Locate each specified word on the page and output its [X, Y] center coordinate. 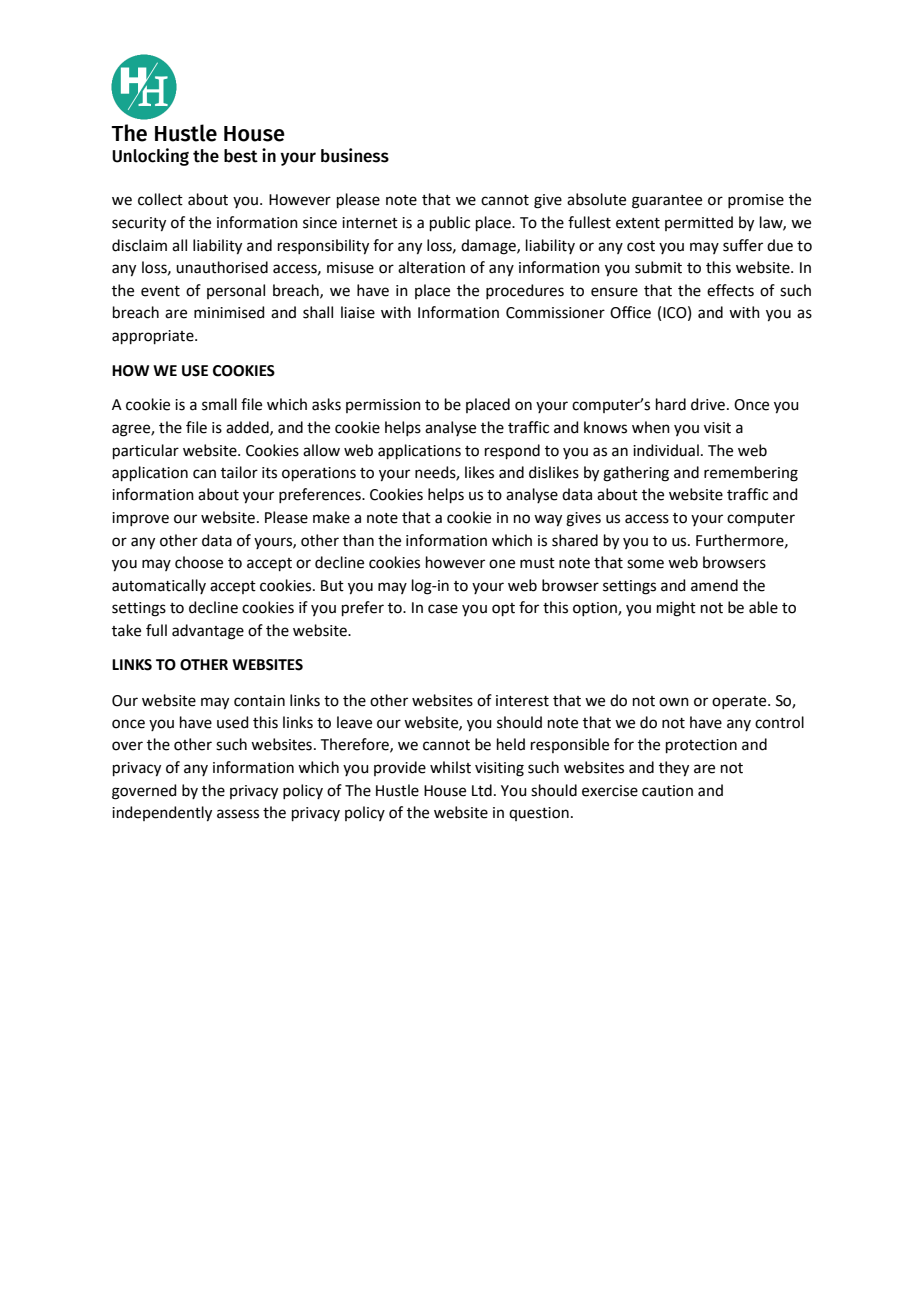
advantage [208, 632]
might [676, 609]
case [443, 609]
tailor [239, 472]
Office [630, 312]
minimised [229, 312]
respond [512, 451]
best [241, 156]
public [450, 223]
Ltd [482, 790]
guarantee [667, 202]
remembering [751, 474]
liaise [358, 312]
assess [238, 814]
